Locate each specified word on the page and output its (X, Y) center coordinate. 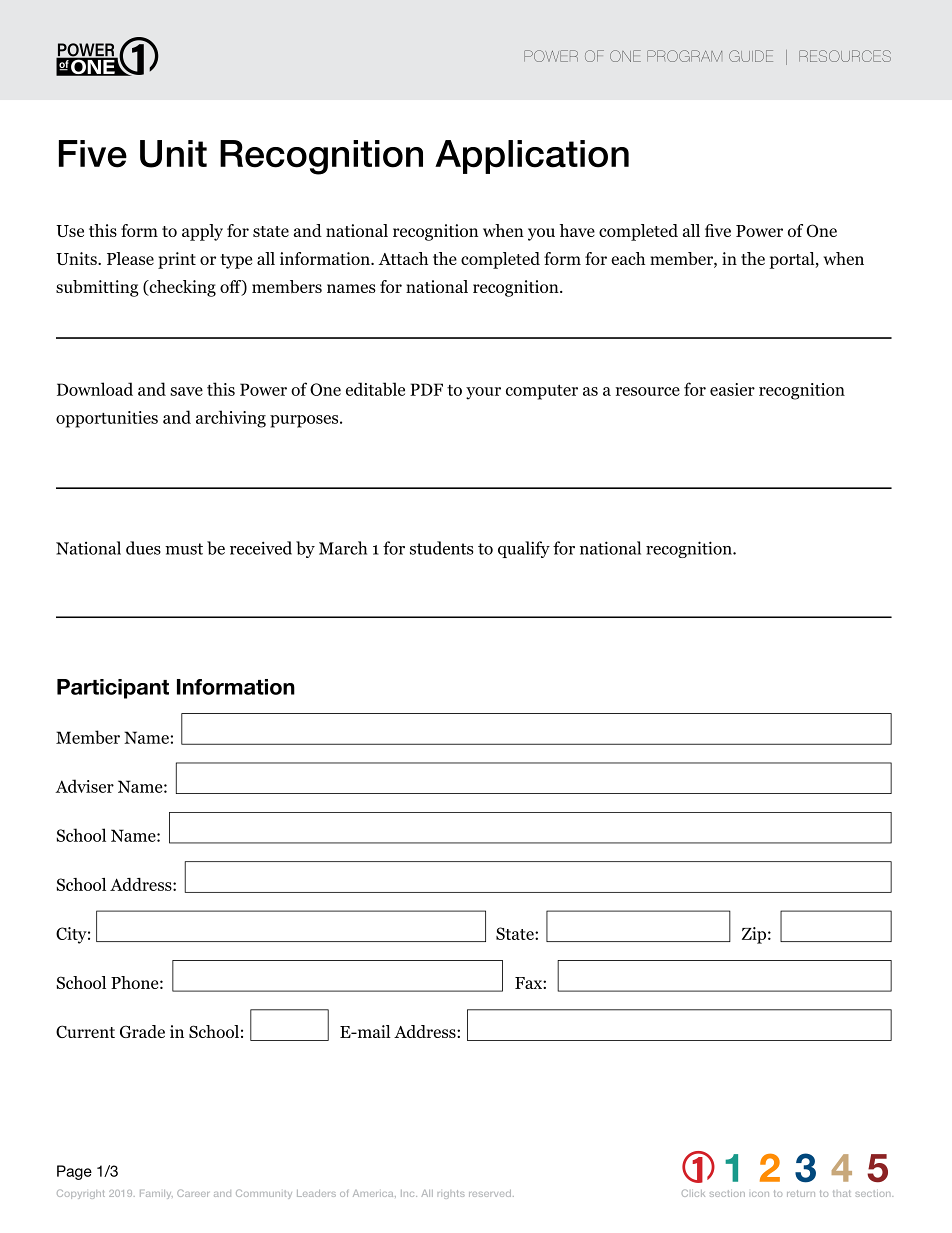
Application (532, 157)
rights (451, 1194)
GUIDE (751, 56)
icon (760, 1194)
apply (202, 232)
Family (156, 1194)
